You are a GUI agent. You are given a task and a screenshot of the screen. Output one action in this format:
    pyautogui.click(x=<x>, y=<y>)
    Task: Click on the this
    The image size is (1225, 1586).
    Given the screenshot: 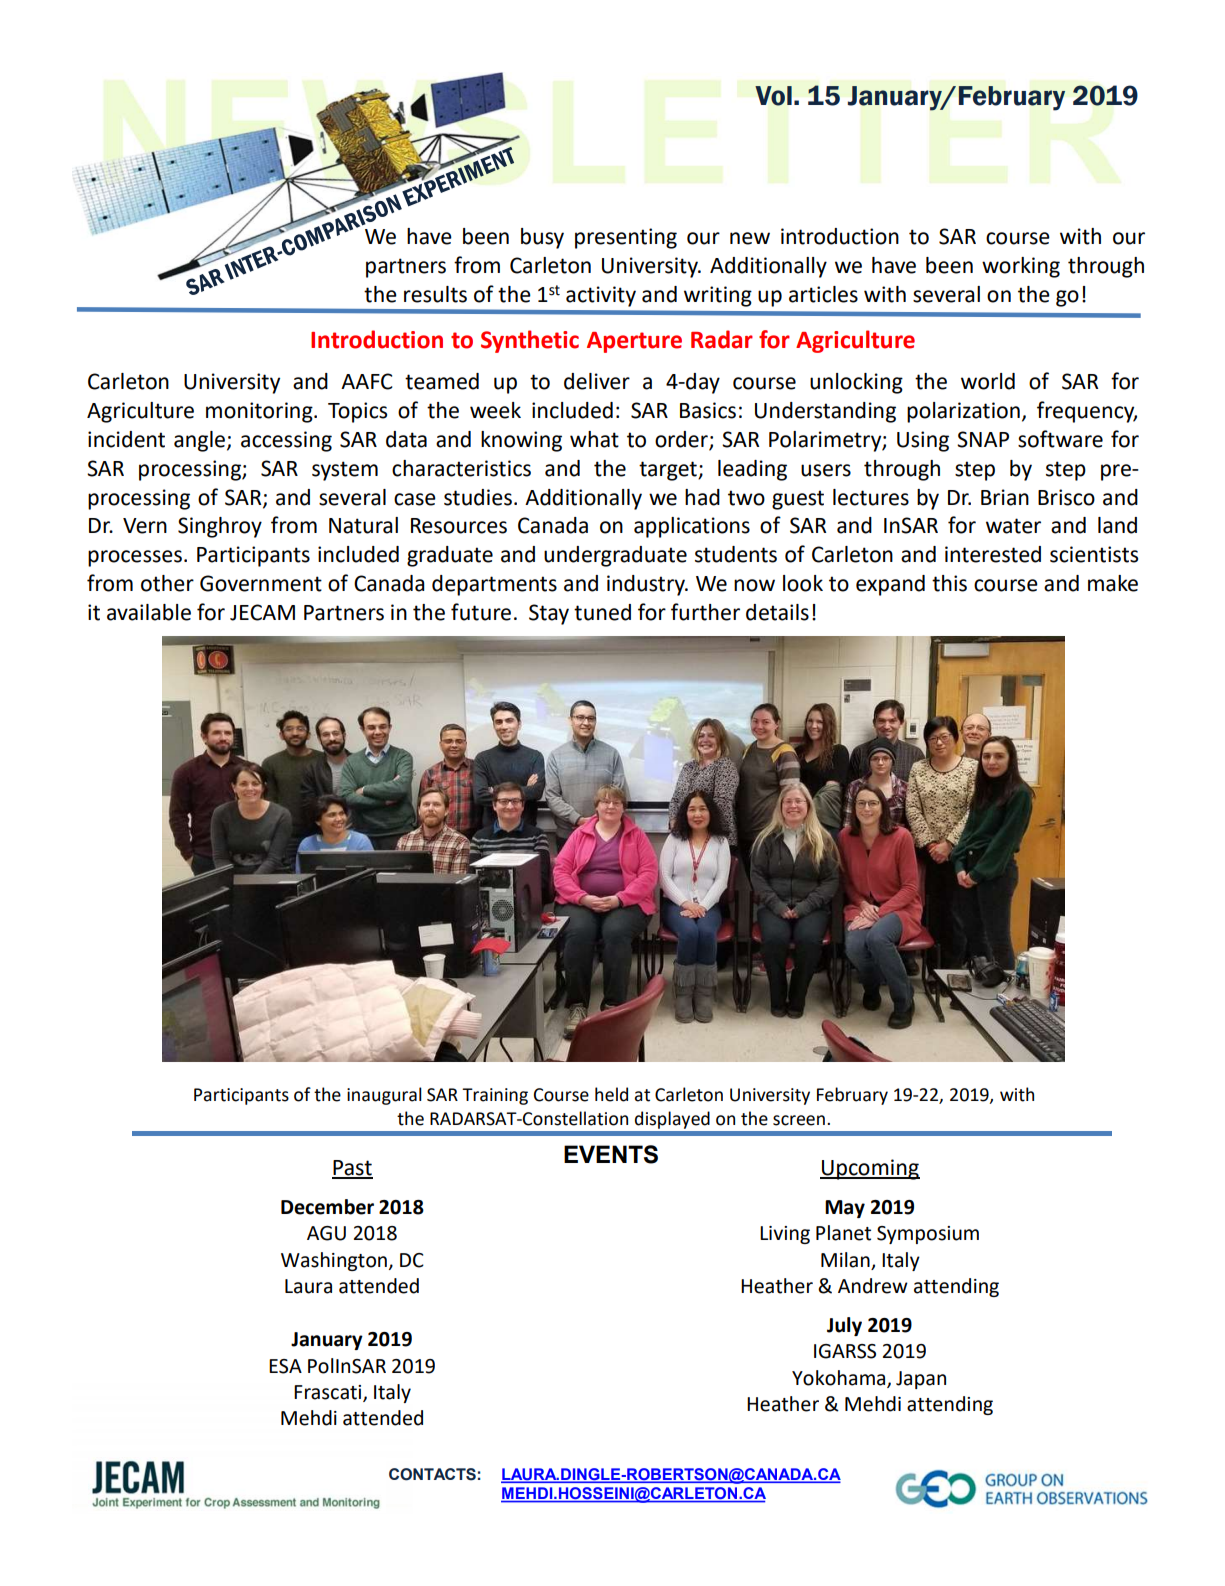 What is the action you would take?
    pyautogui.click(x=949, y=583)
